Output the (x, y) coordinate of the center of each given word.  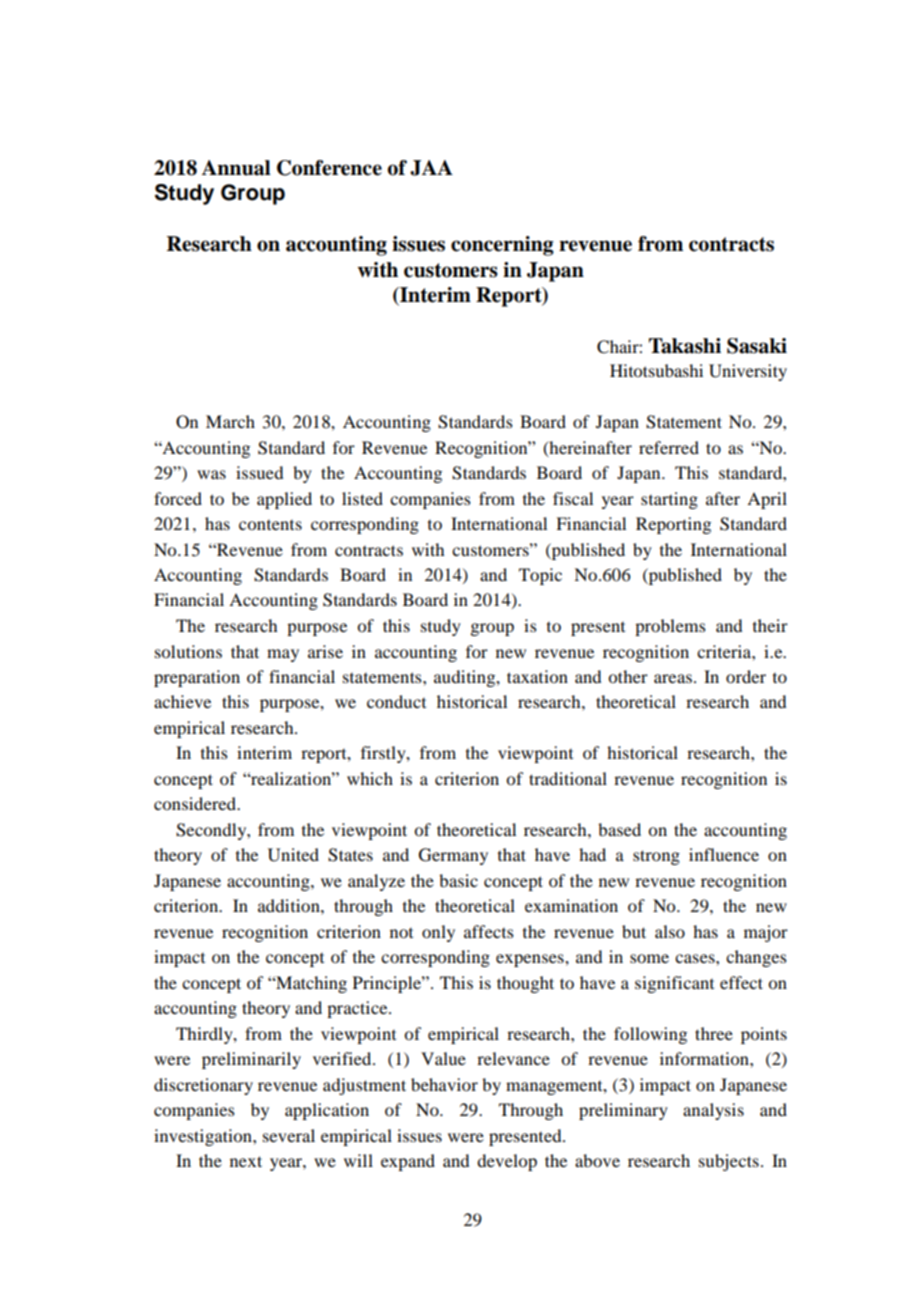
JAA (431, 168)
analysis (713, 1111)
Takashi (685, 346)
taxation (537, 676)
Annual (236, 168)
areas (673, 678)
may (283, 655)
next (246, 1161)
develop (507, 1162)
